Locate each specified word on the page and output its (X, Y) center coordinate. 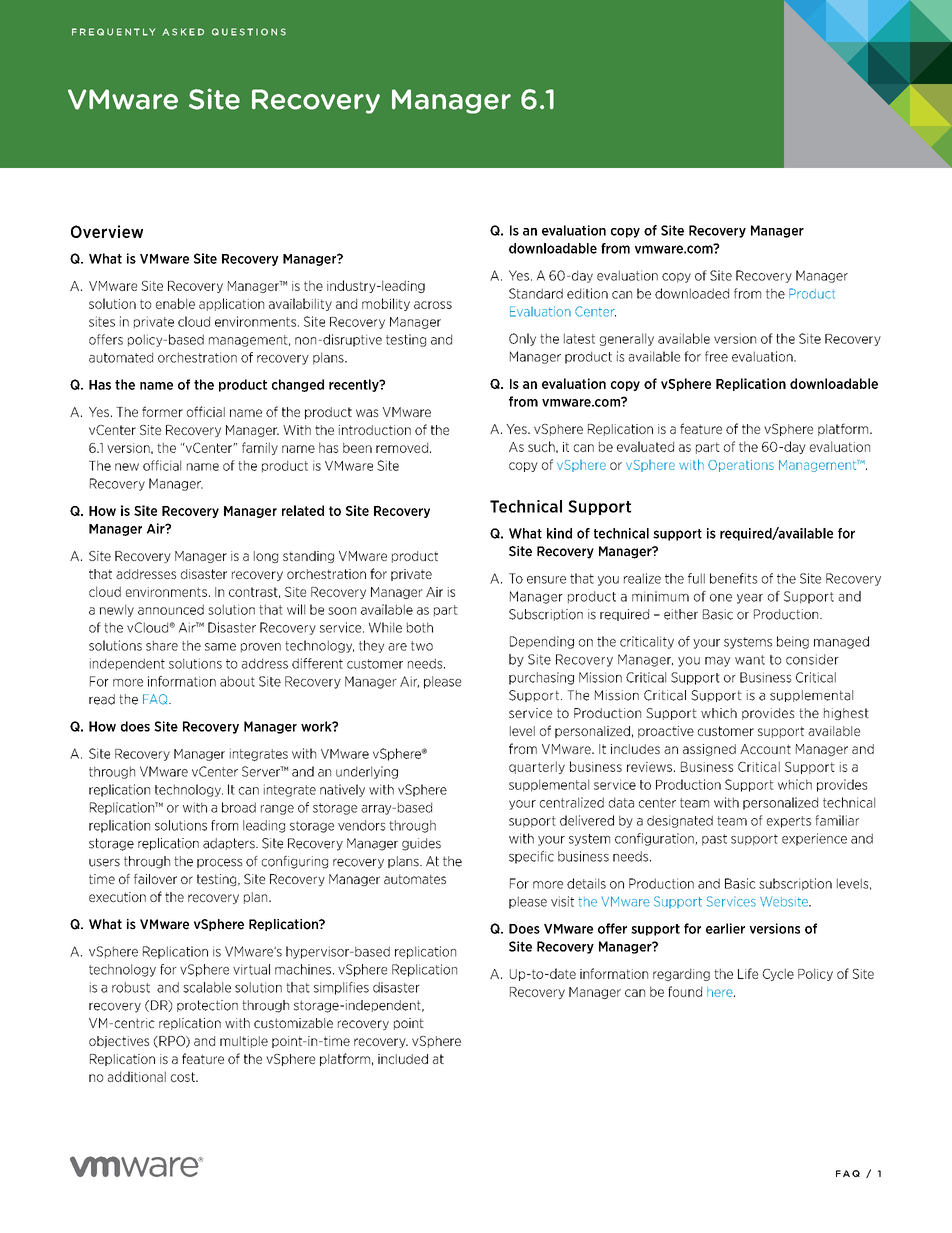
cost (184, 1077)
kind (559, 533)
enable (175, 303)
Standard (536, 293)
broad (239, 807)
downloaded (692, 293)
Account (765, 749)
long (266, 557)
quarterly (537, 767)
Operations (741, 466)
